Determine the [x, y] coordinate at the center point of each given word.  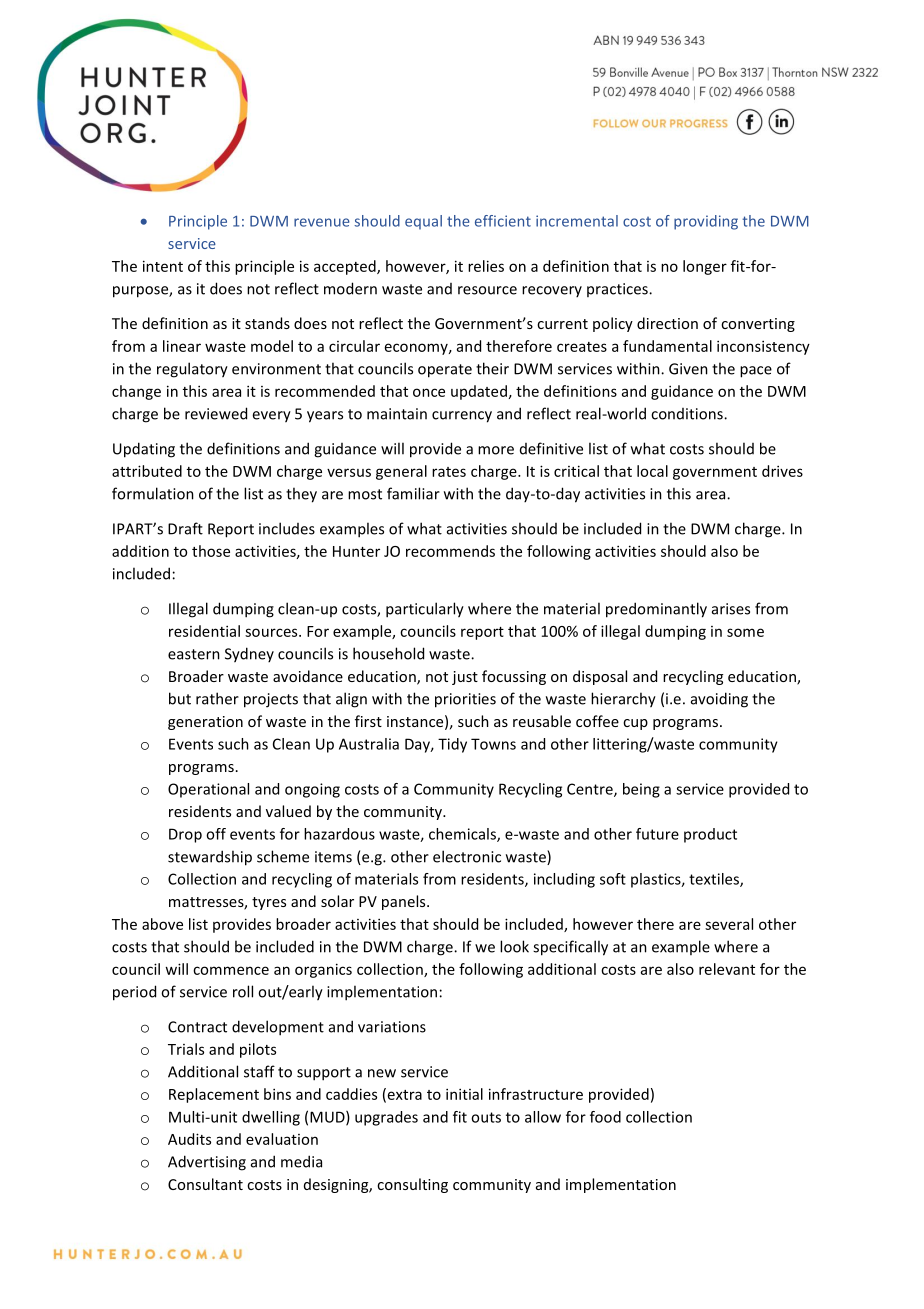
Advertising [207, 1163]
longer [705, 267]
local [652, 471]
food [605, 1117]
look [514, 946]
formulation [153, 493]
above [162, 924]
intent [163, 266]
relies [486, 266]
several [729, 924]
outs [486, 1117]
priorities [465, 700]
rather [217, 698]
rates [449, 472]
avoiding [719, 700]
